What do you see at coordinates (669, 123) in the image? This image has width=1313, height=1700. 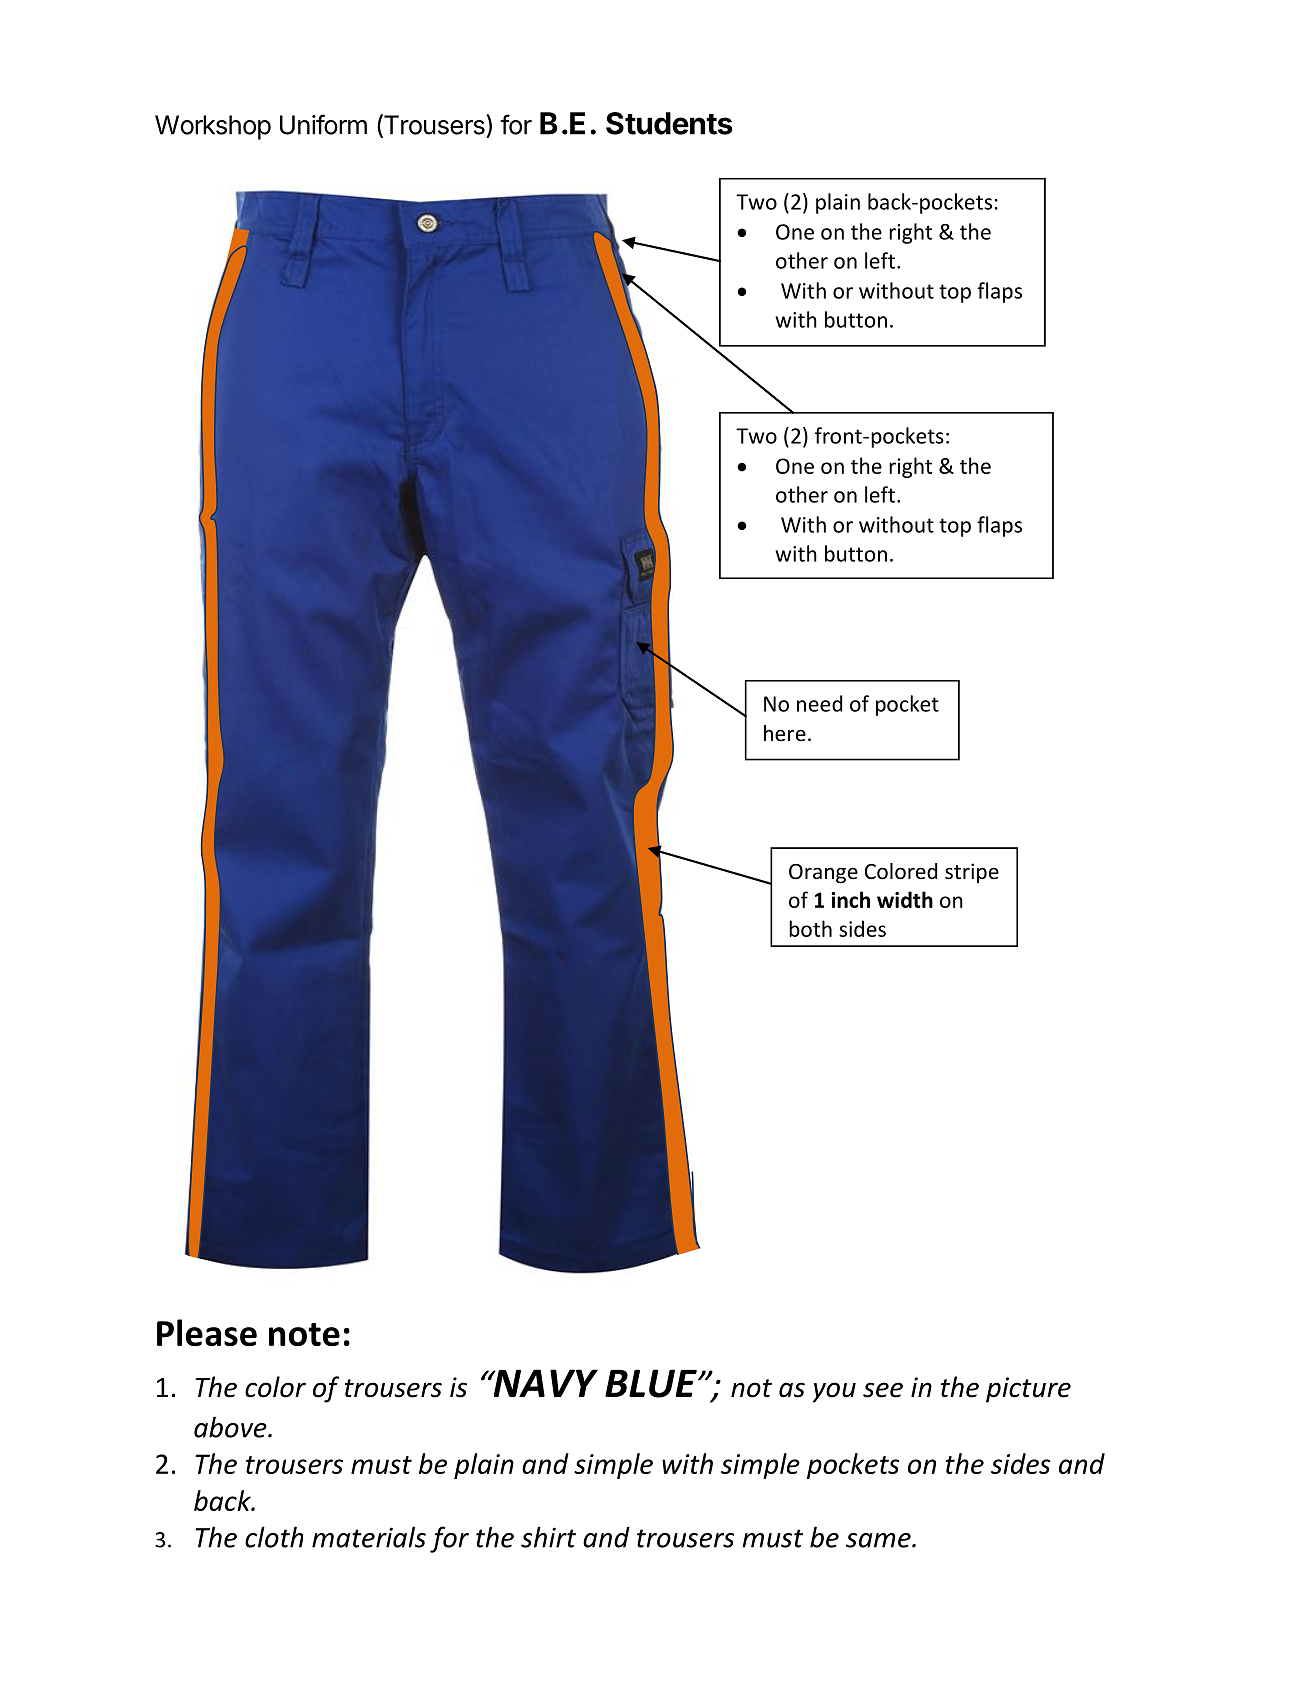 I see `Students` at bounding box center [669, 123].
